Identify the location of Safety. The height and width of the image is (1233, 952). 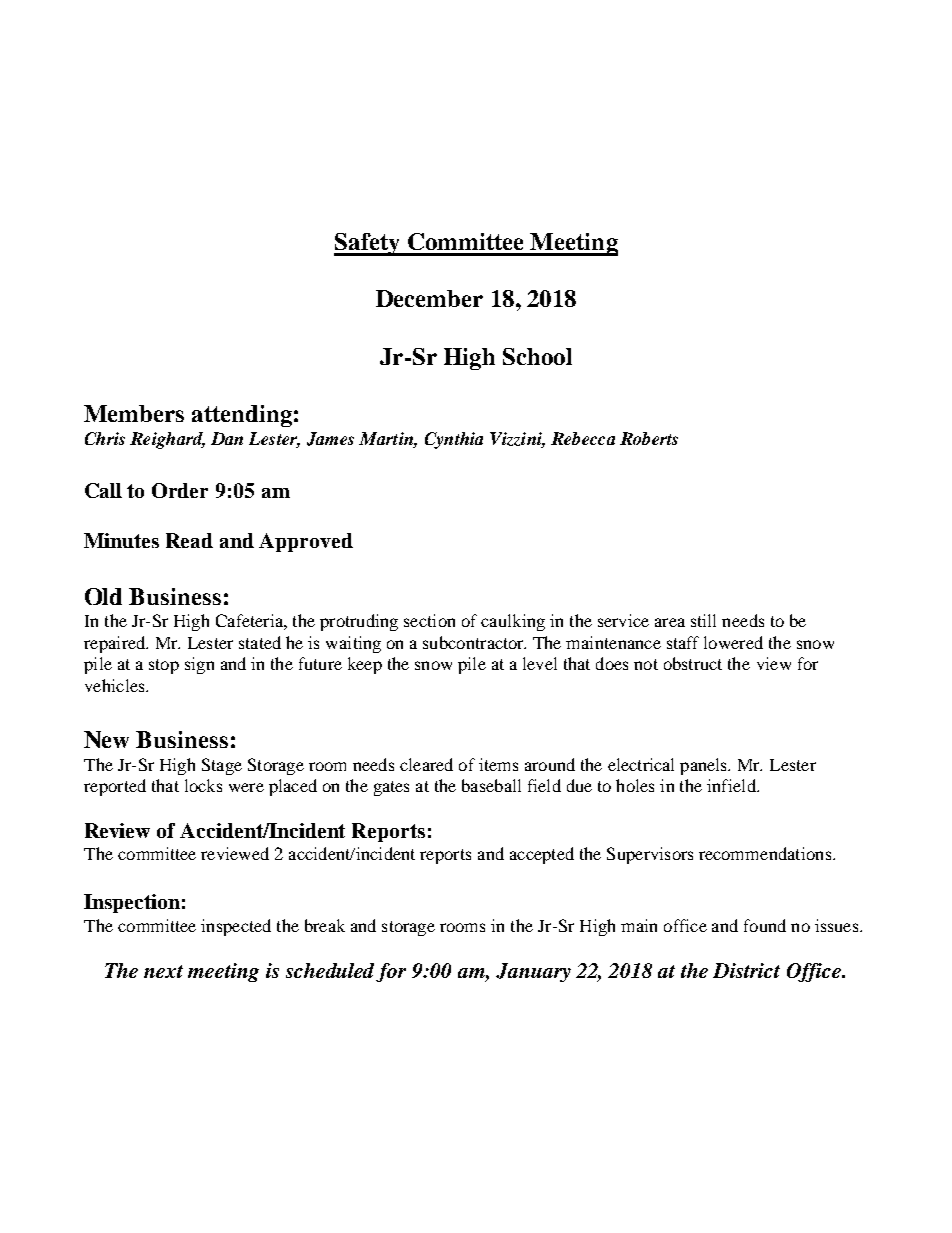
(368, 244).
